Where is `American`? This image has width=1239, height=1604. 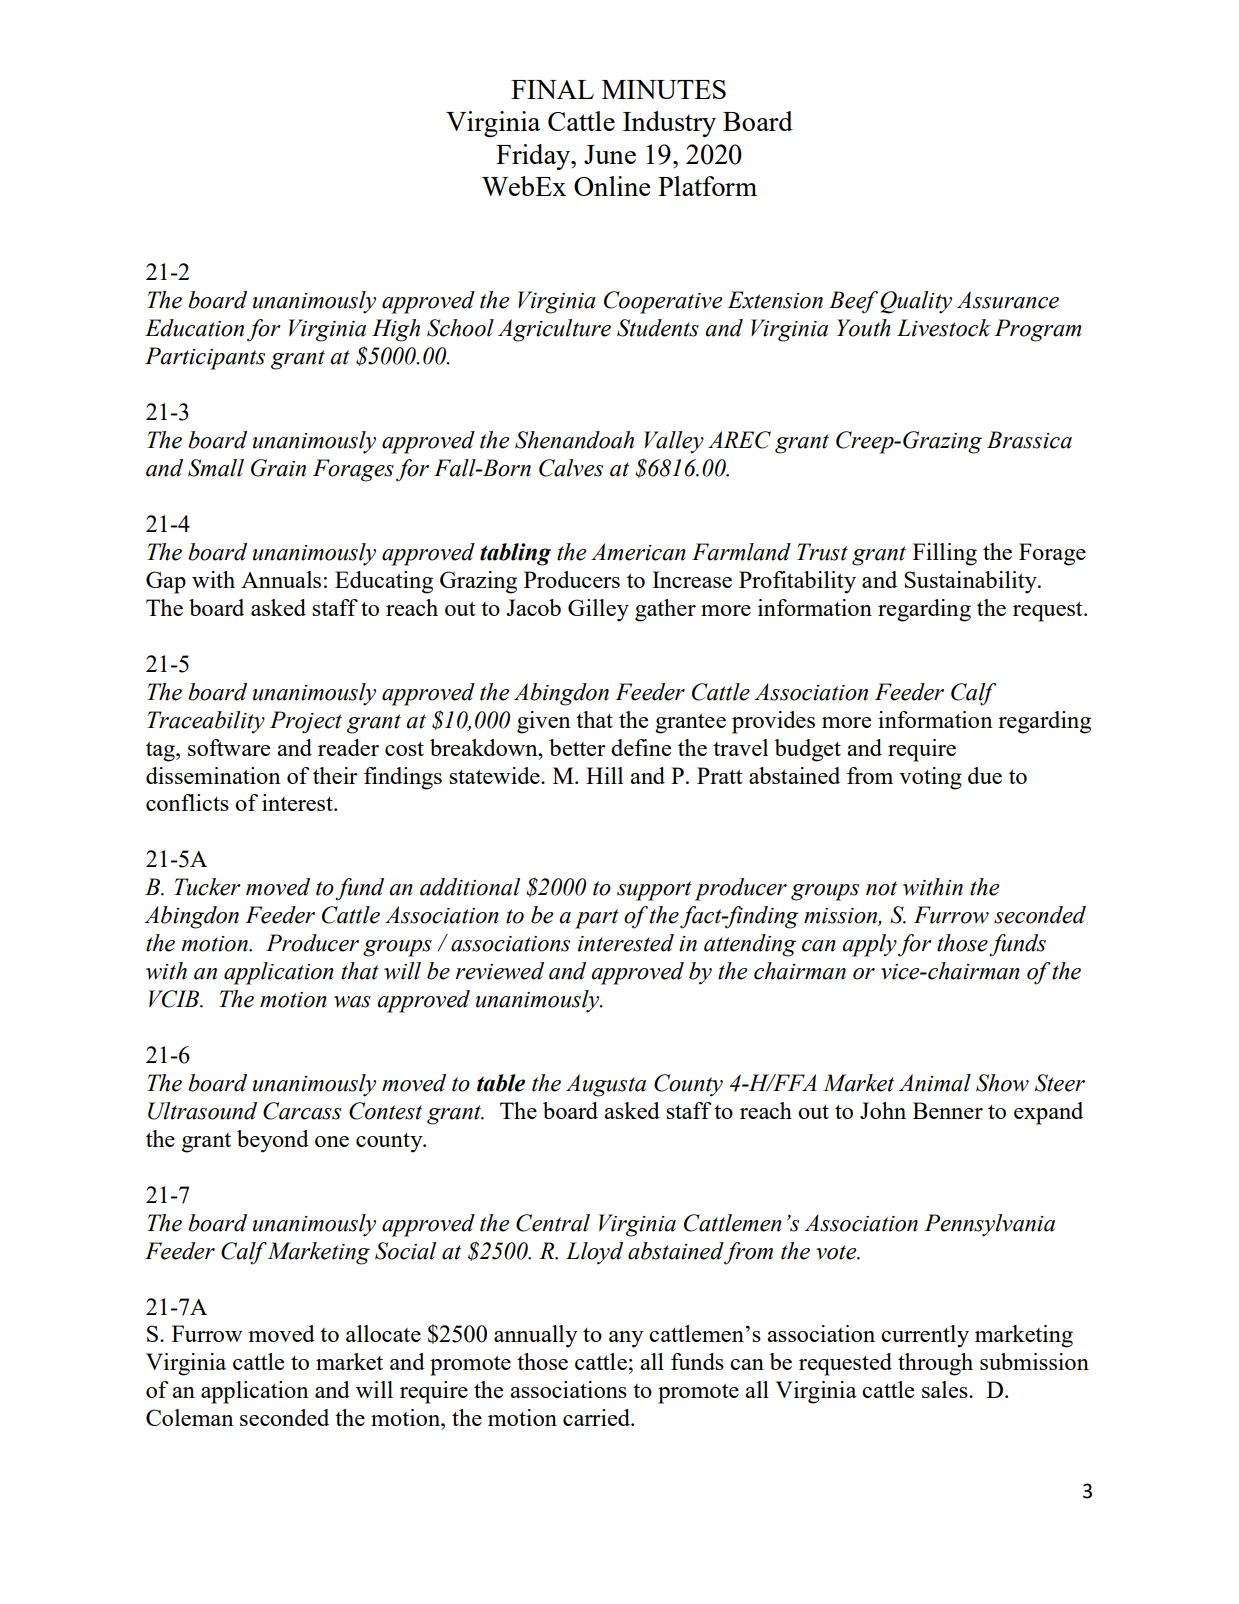
American is located at coordinates (638, 552).
